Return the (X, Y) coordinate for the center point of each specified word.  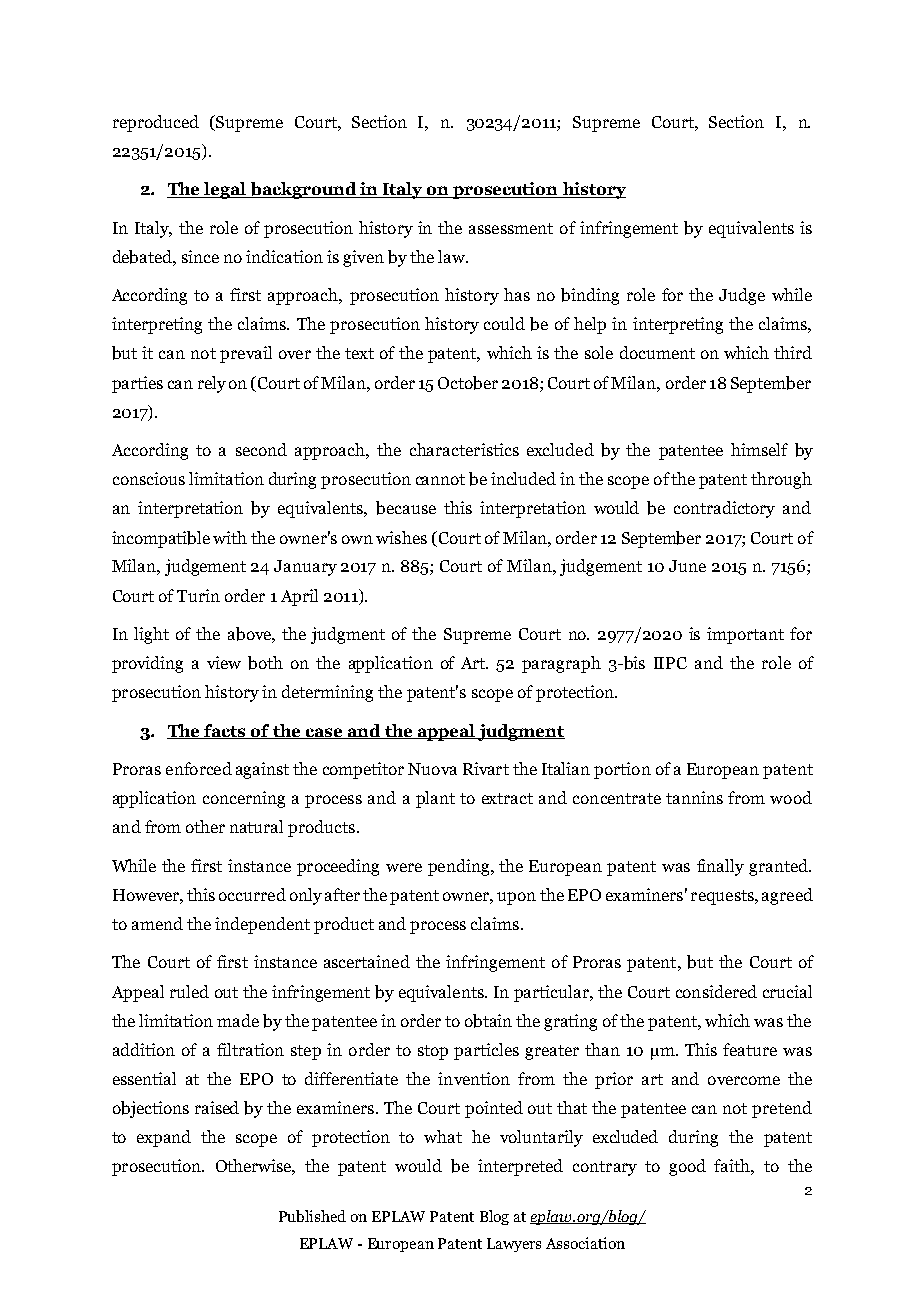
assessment (511, 228)
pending (460, 867)
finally (720, 867)
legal (225, 190)
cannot (440, 479)
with (230, 537)
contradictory (724, 509)
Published (312, 1216)
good (687, 1167)
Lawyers (514, 1245)
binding (590, 296)
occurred (252, 894)
